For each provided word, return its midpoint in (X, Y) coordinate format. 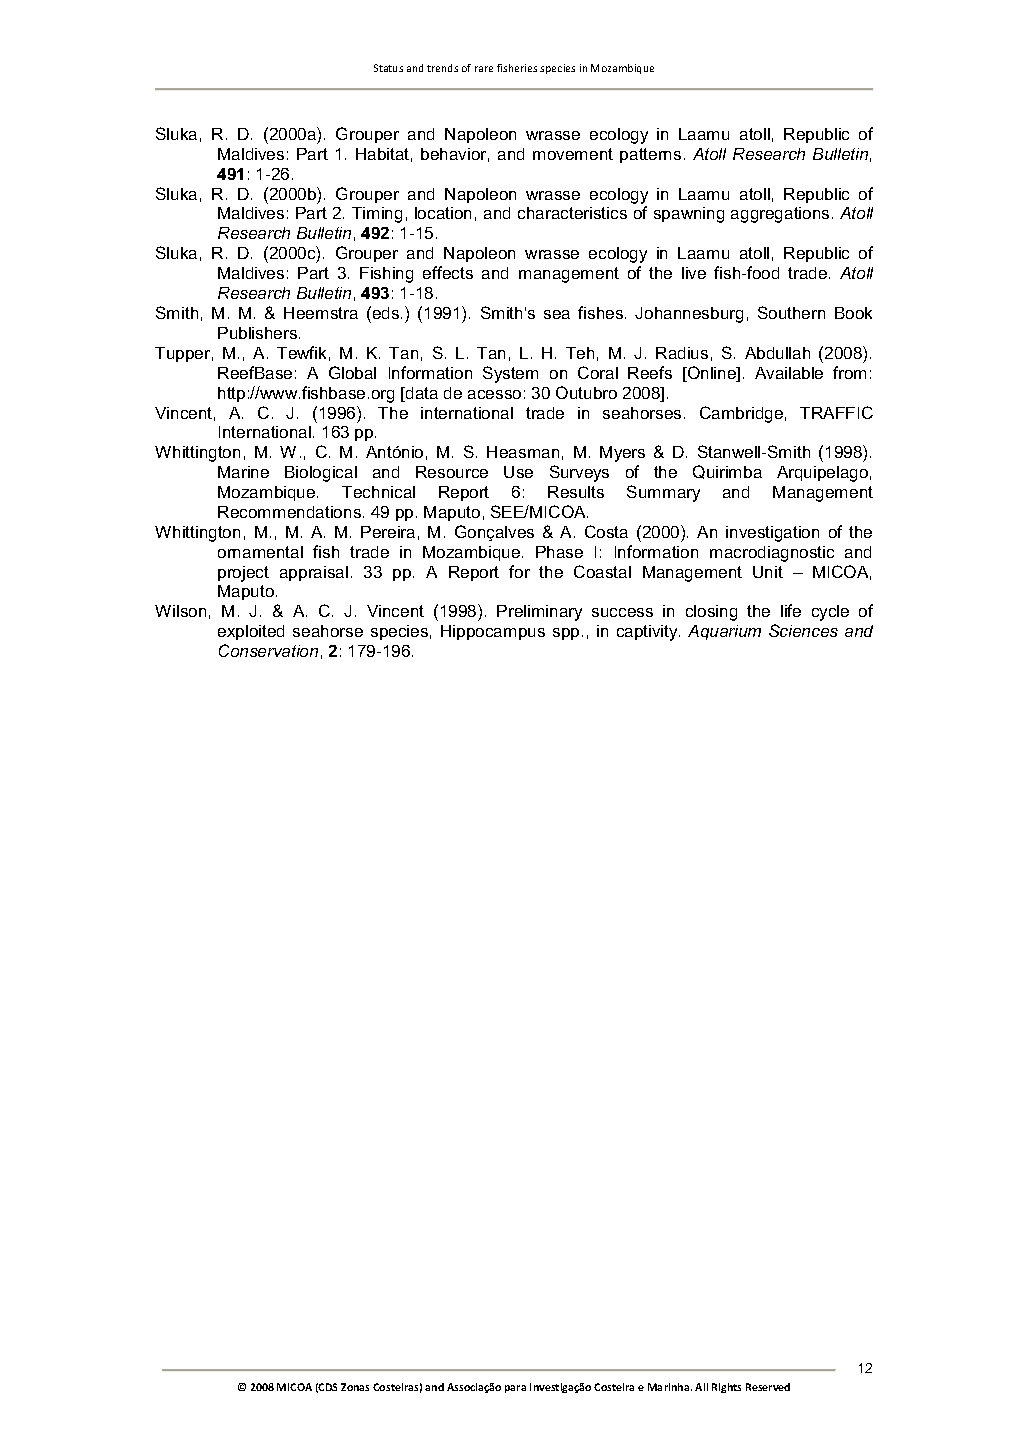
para (515, 1389)
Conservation (268, 650)
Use (518, 472)
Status (388, 68)
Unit (768, 572)
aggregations (780, 215)
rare (484, 69)
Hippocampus (493, 632)
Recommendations (289, 512)
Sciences (803, 630)
